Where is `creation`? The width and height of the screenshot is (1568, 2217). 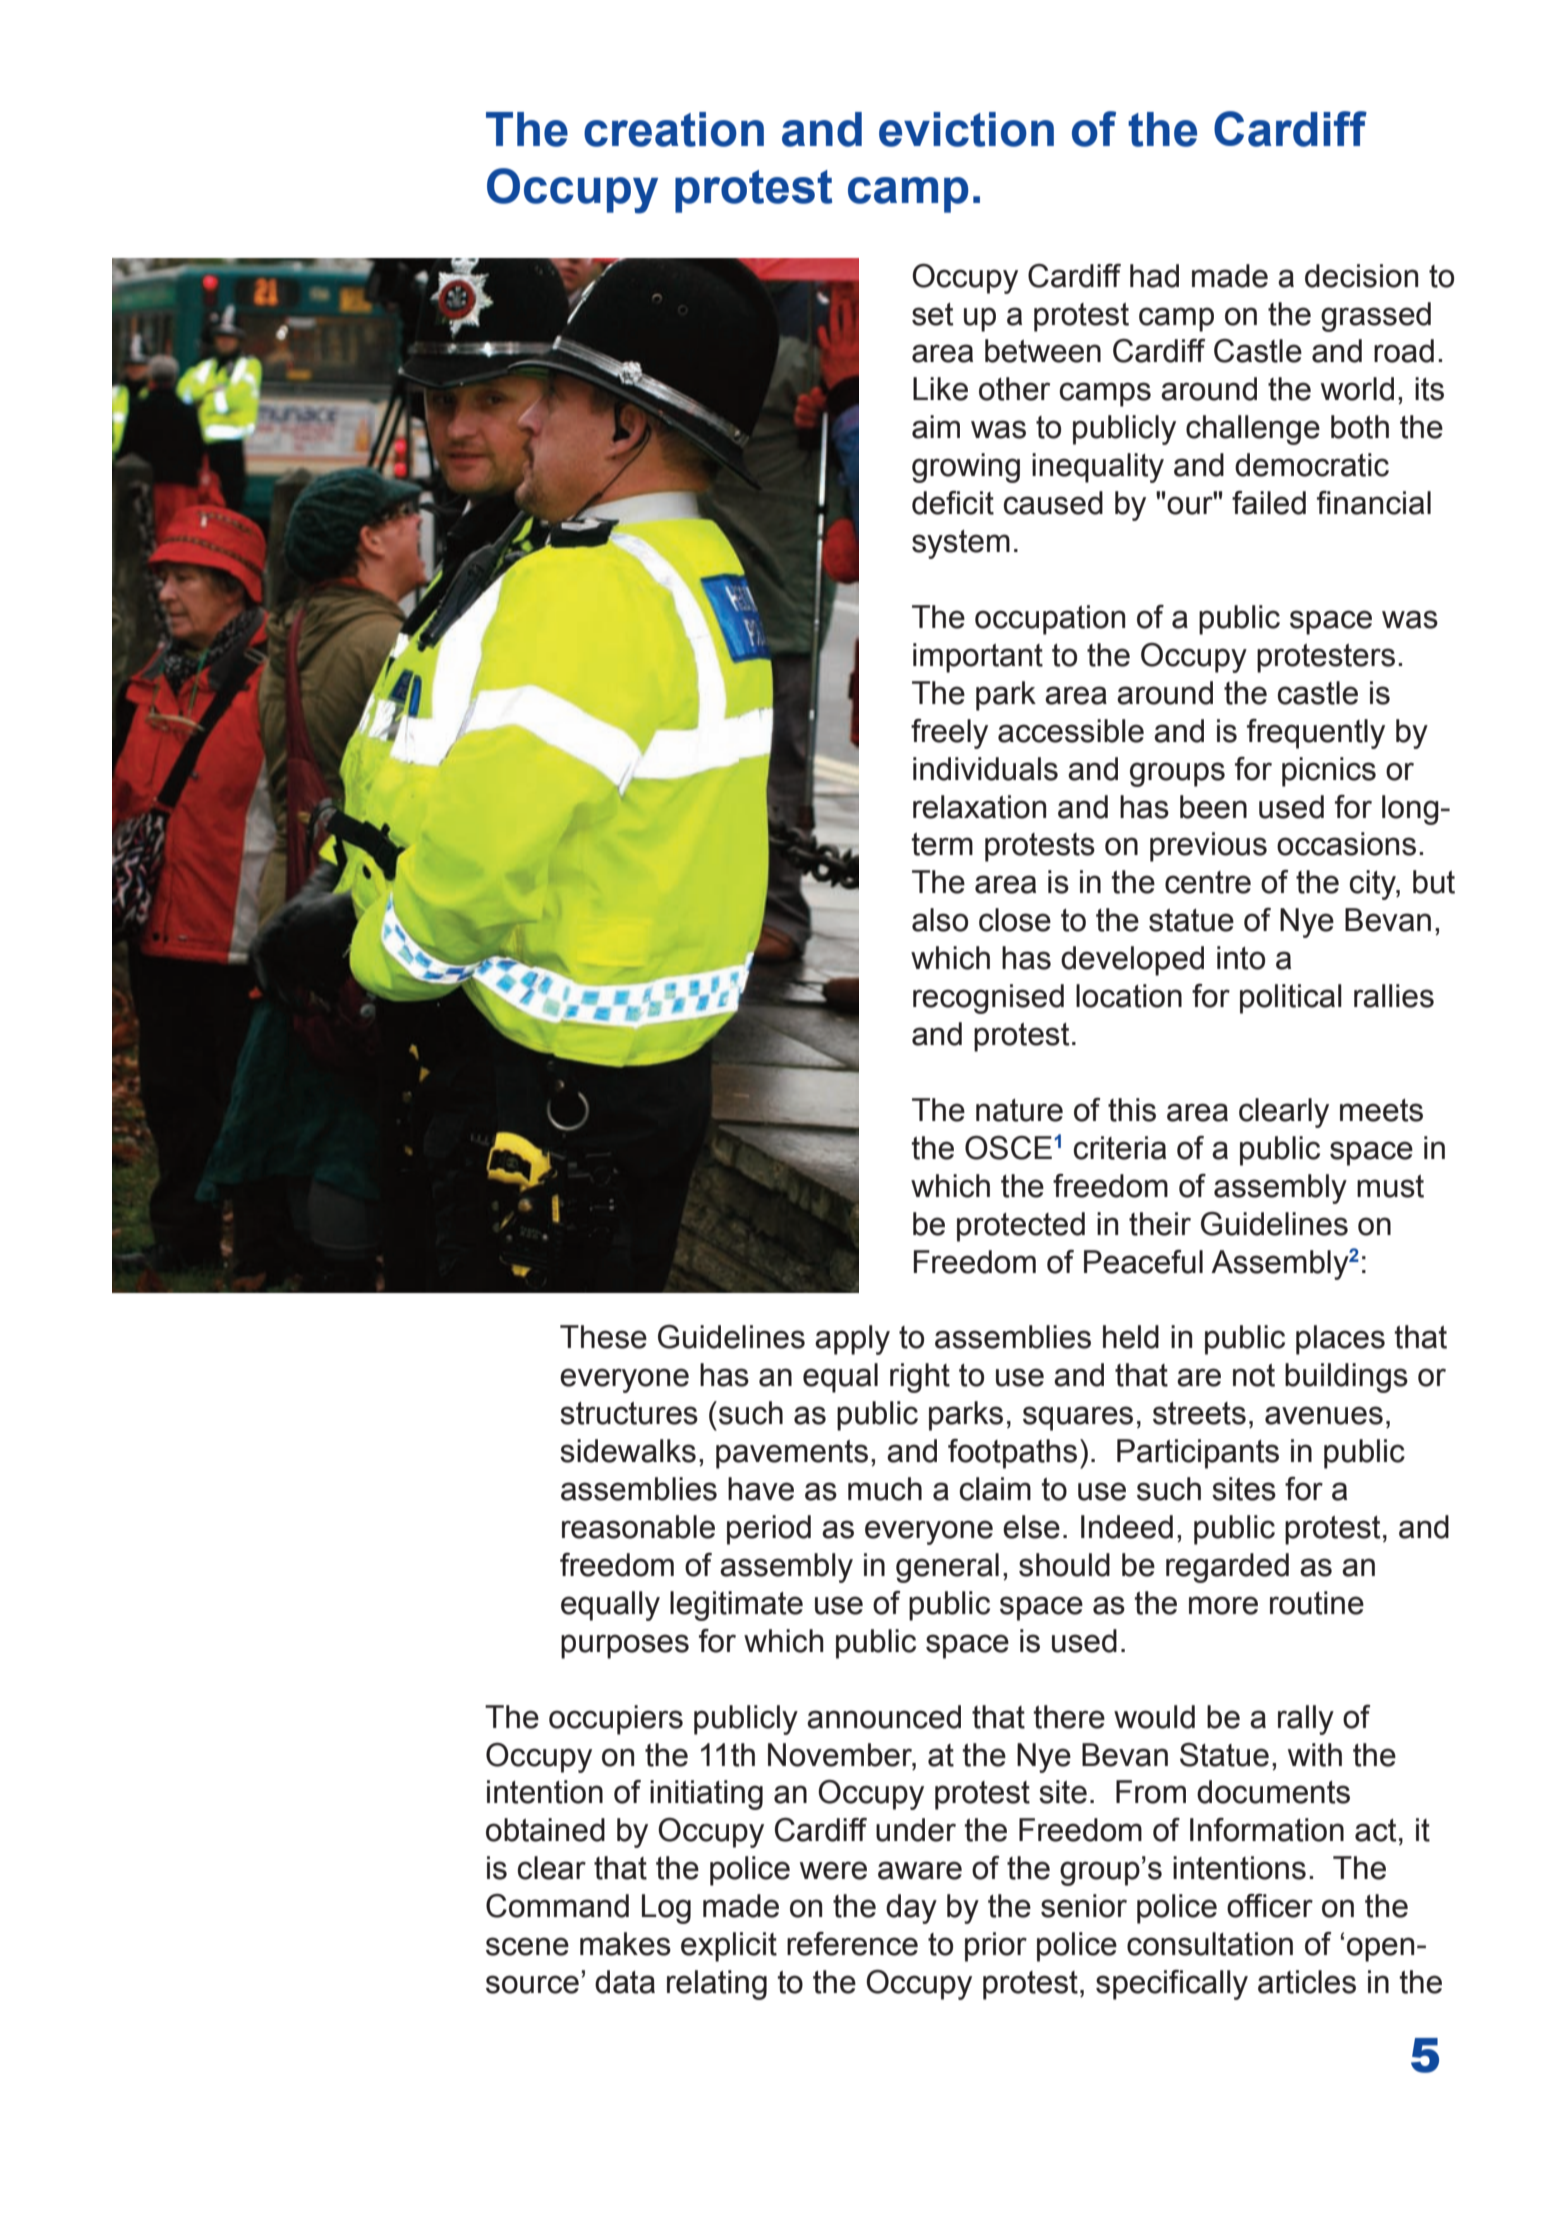 creation is located at coordinates (674, 129).
